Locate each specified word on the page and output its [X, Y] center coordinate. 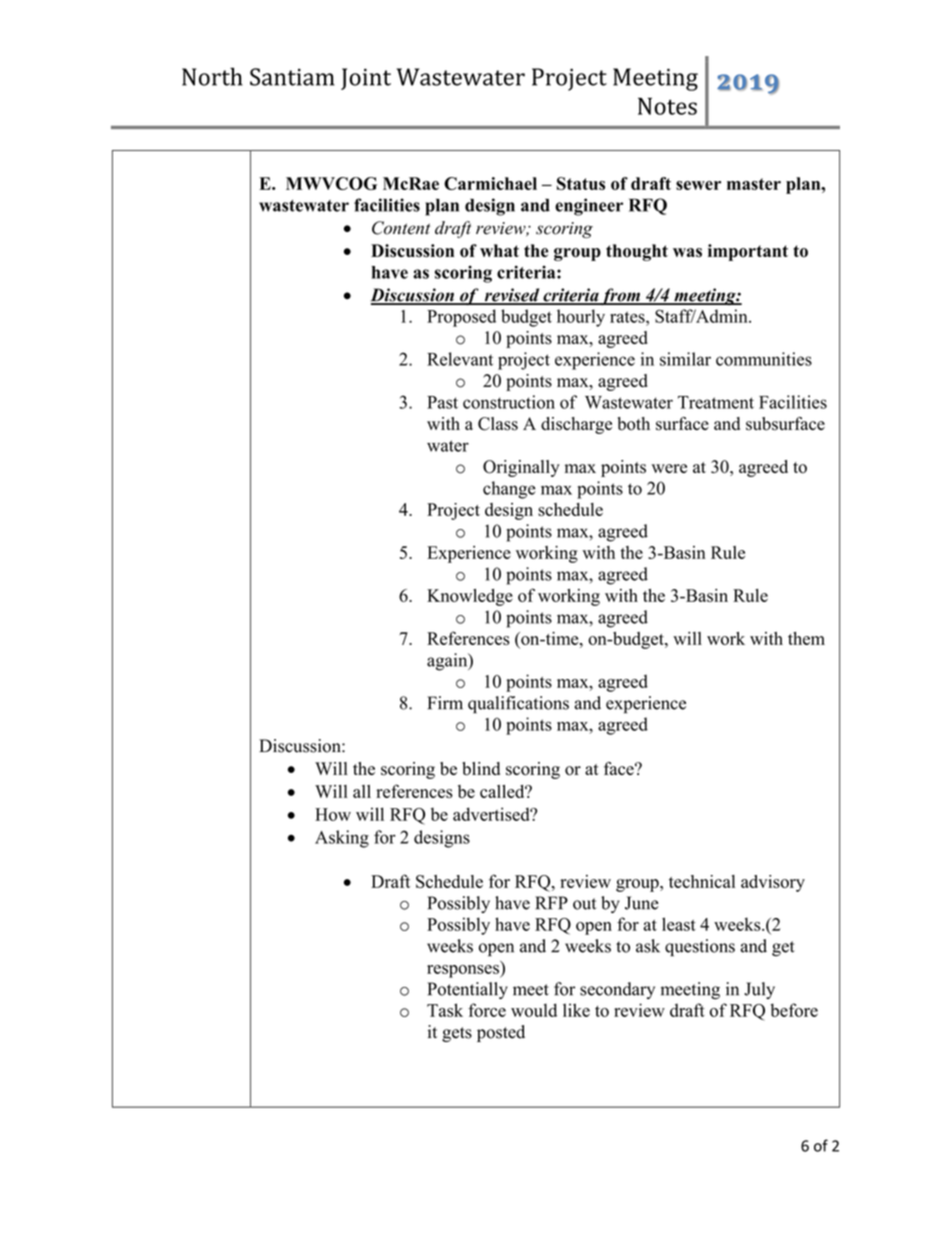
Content [401, 228]
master [754, 184]
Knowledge [470, 597]
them [806, 638]
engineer [589, 207]
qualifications [518, 704]
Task [445, 1010]
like [576, 1010]
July [759, 990]
